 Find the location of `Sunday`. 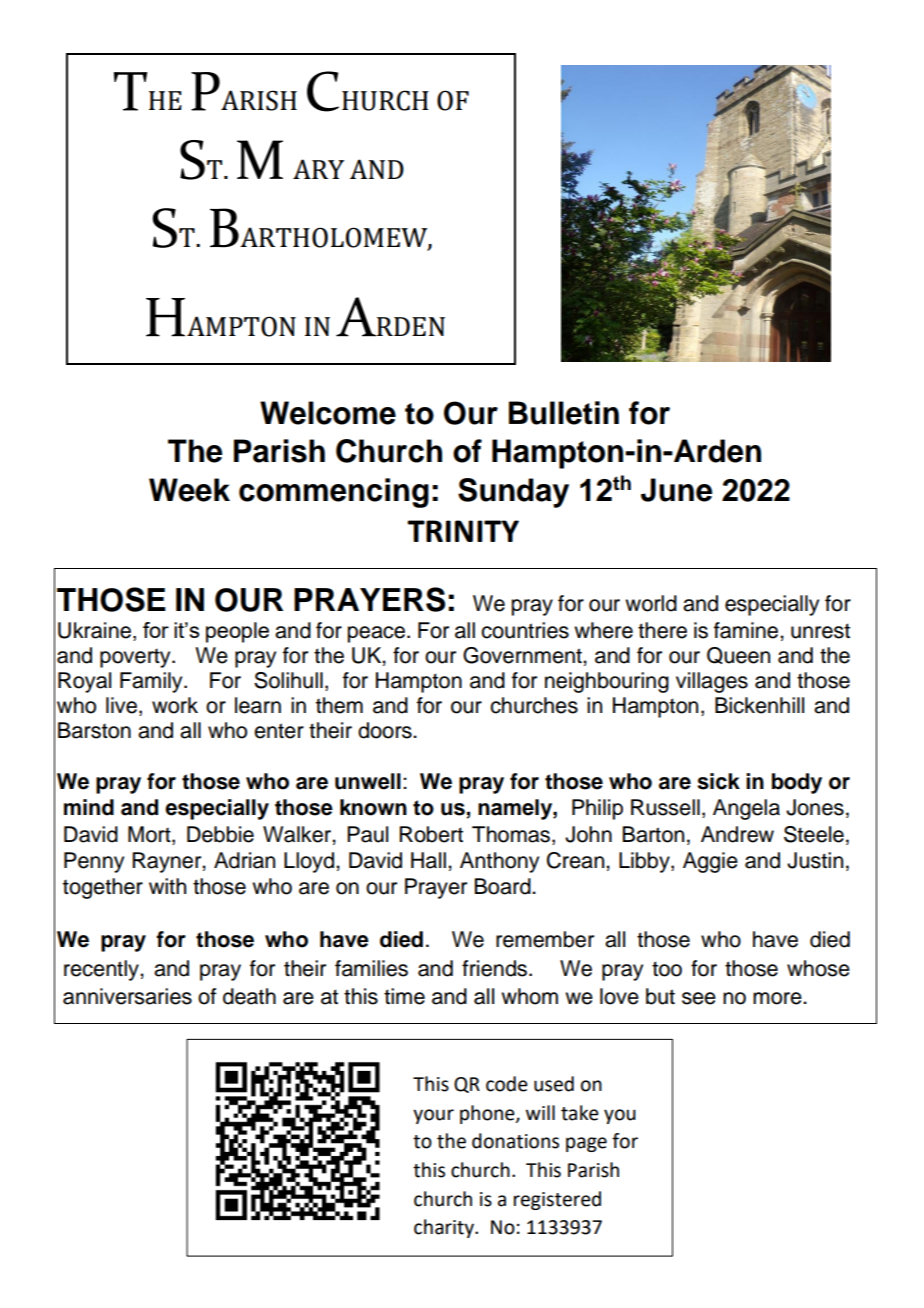

Sunday is located at coordinates (513, 493).
